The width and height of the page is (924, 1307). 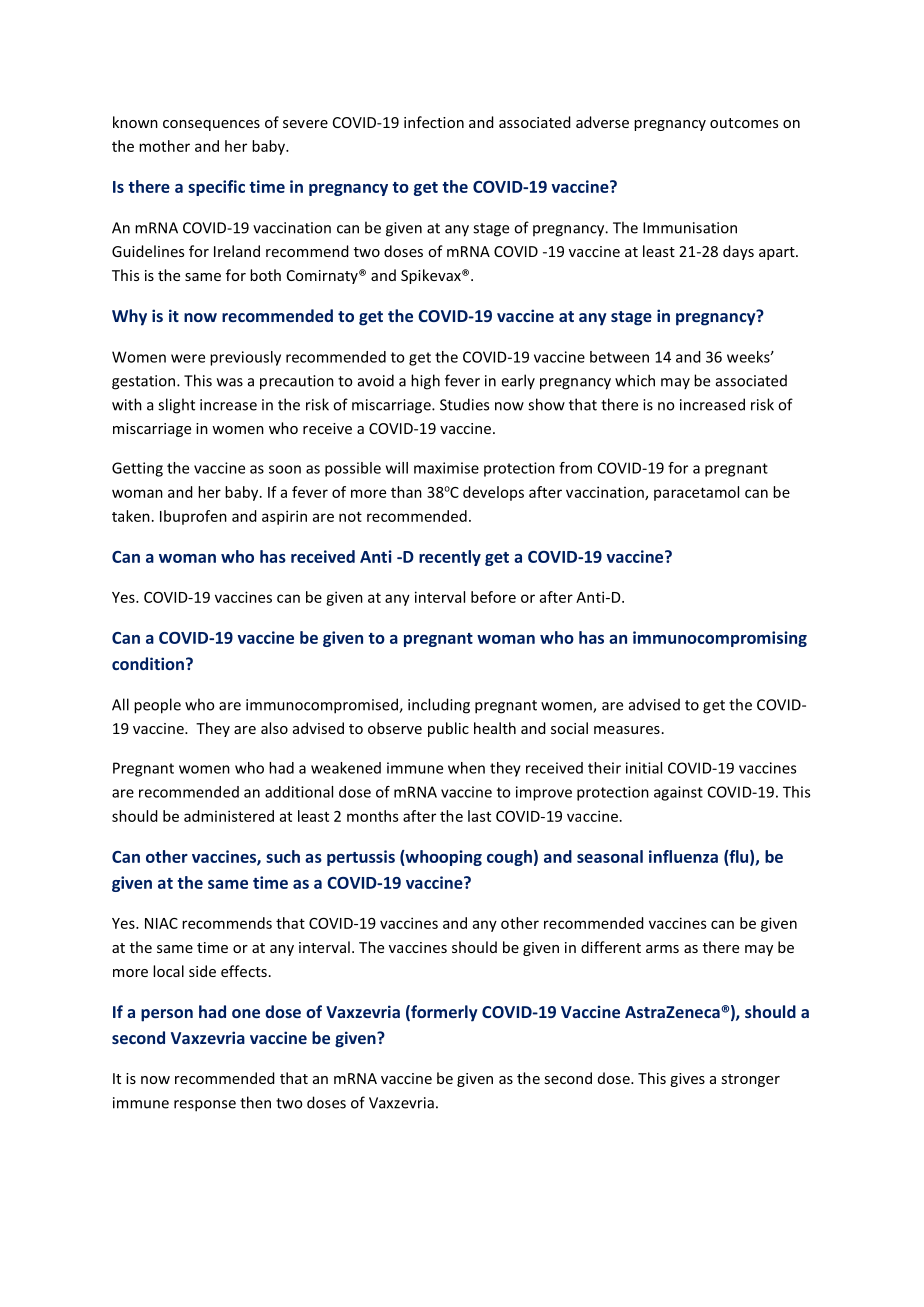 I want to click on high, so click(x=425, y=382).
